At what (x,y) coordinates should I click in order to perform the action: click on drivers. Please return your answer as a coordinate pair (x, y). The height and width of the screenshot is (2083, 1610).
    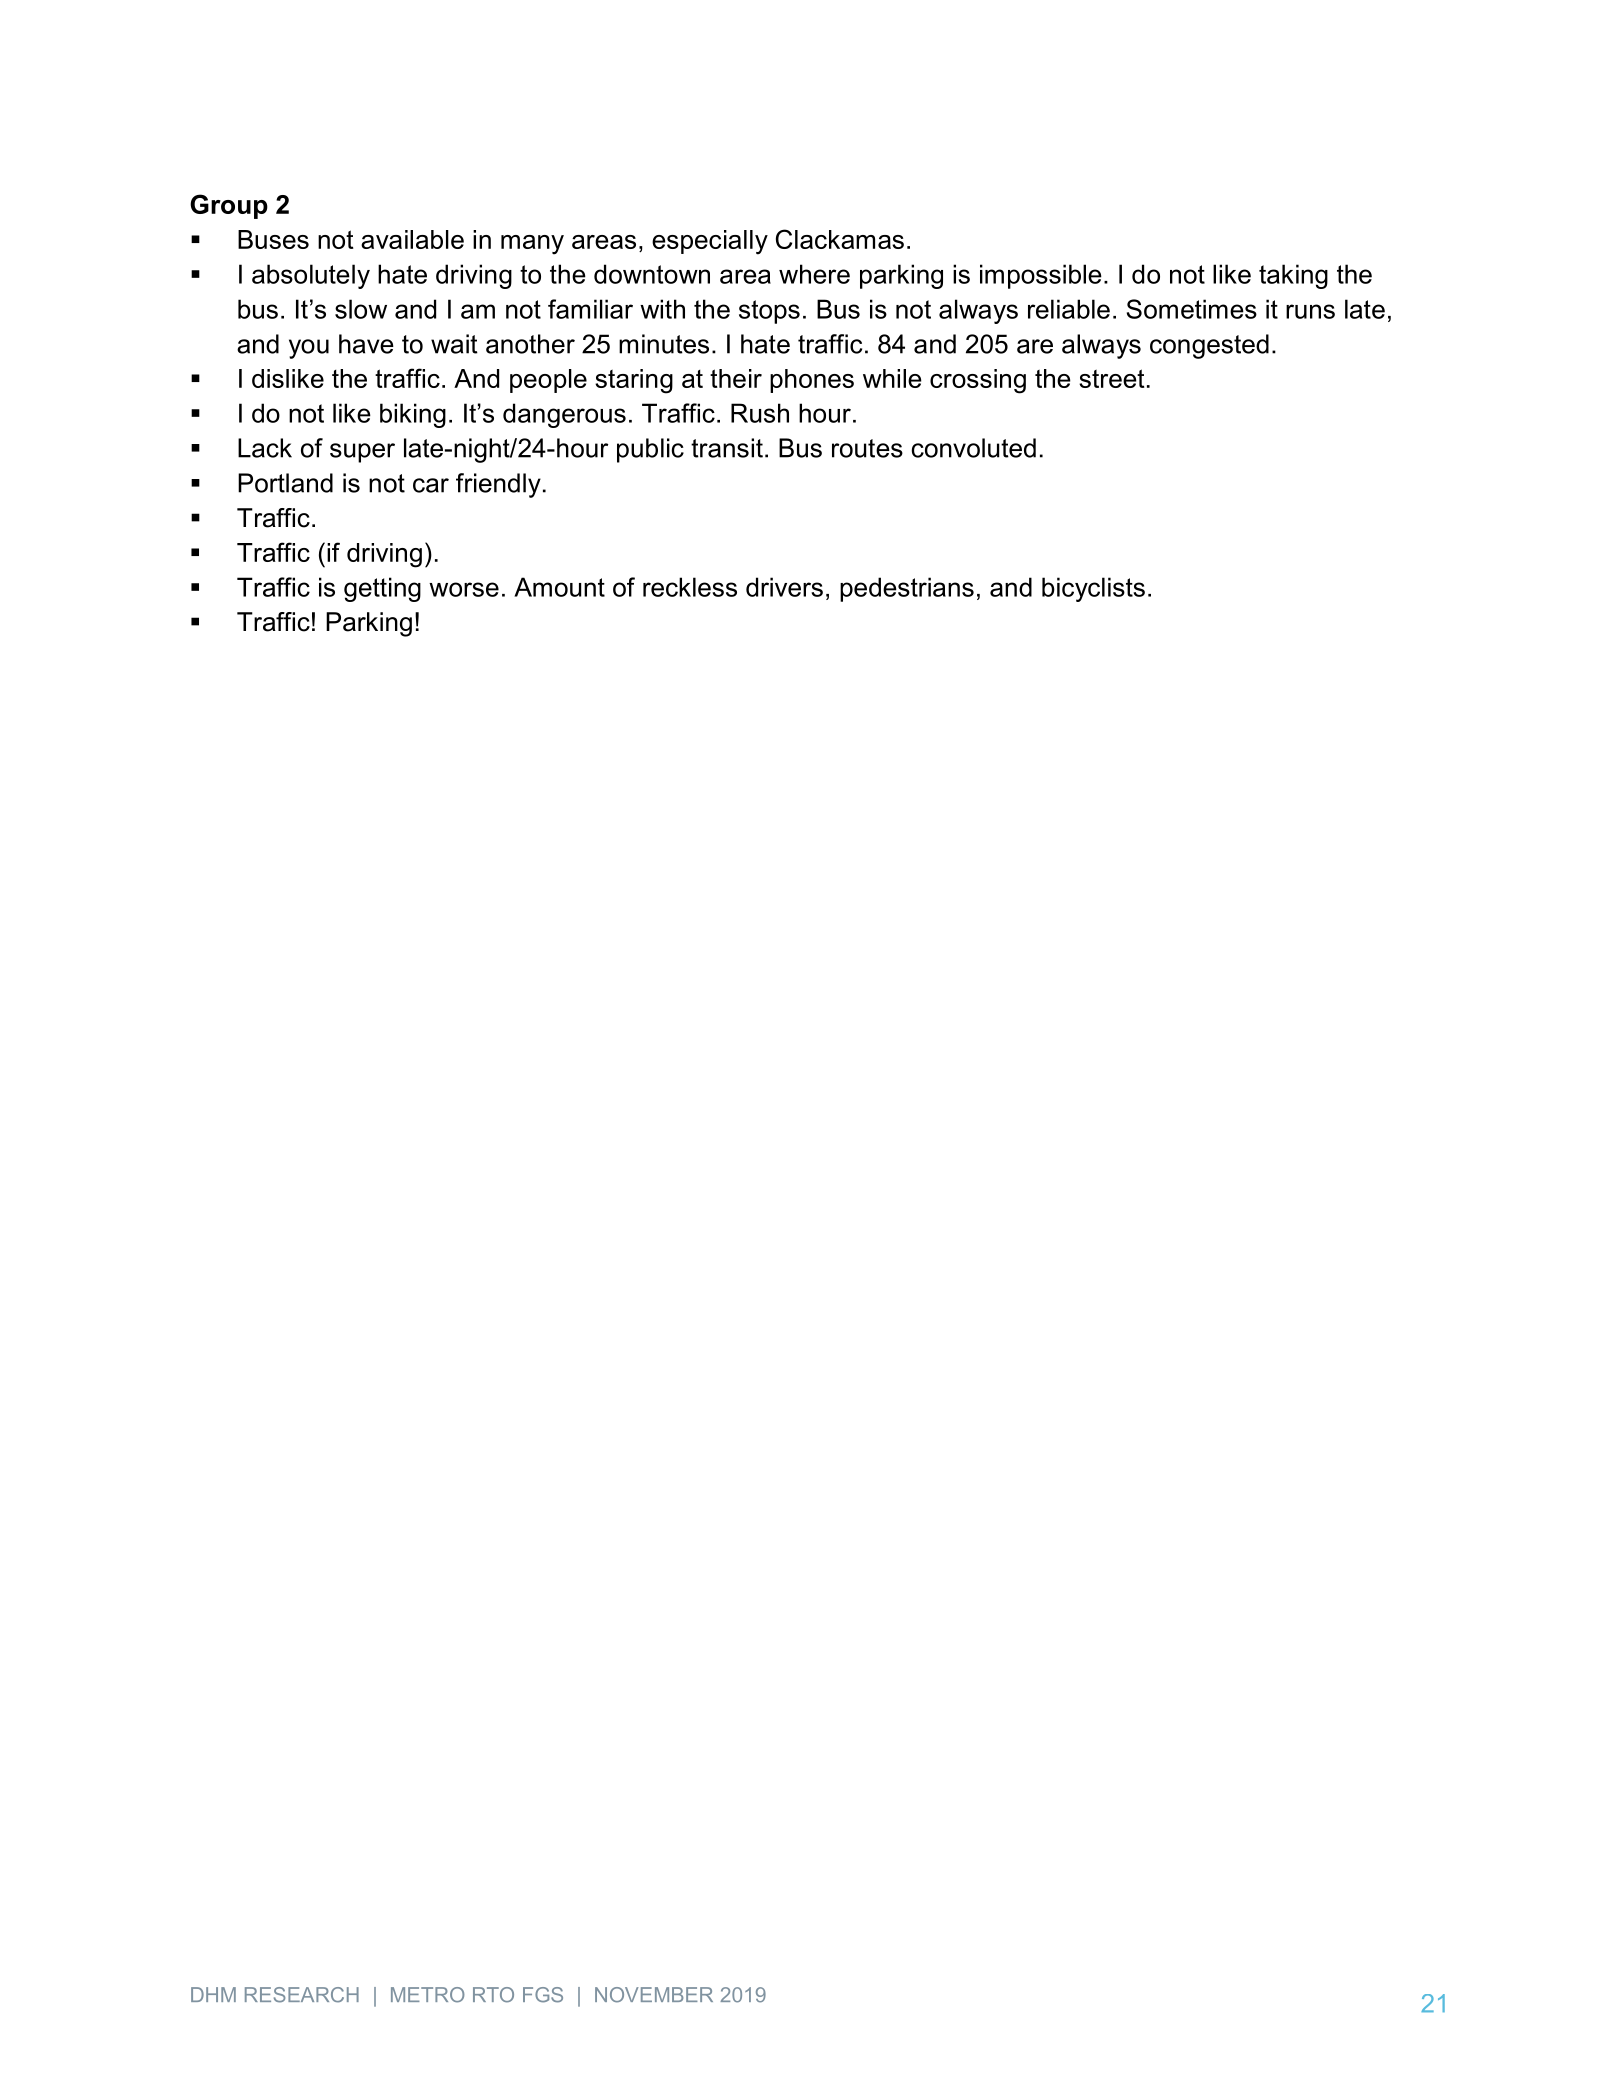
    Looking at the image, I should click on (784, 587).
